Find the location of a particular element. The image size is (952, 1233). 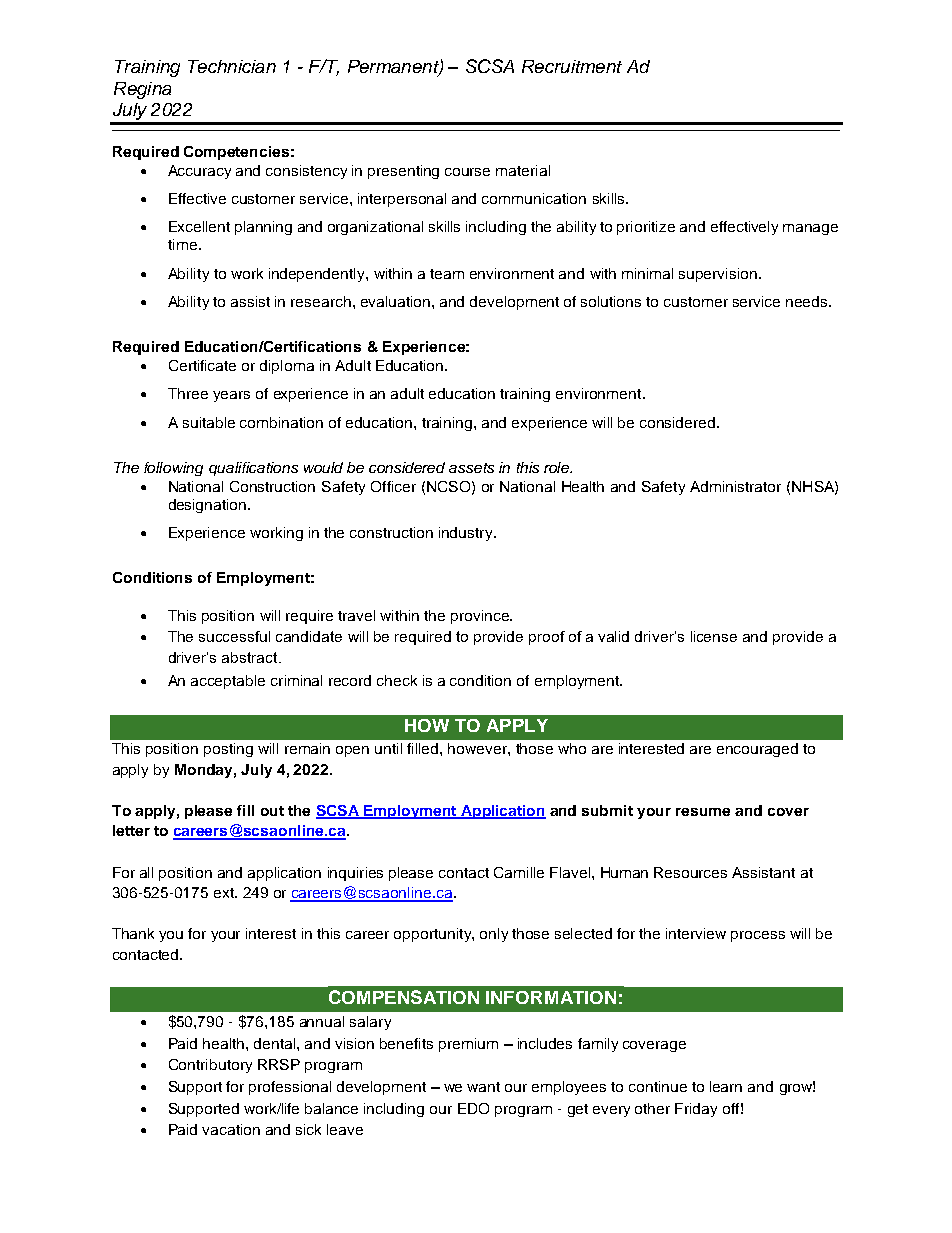

Recruitment is located at coordinates (572, 66).
